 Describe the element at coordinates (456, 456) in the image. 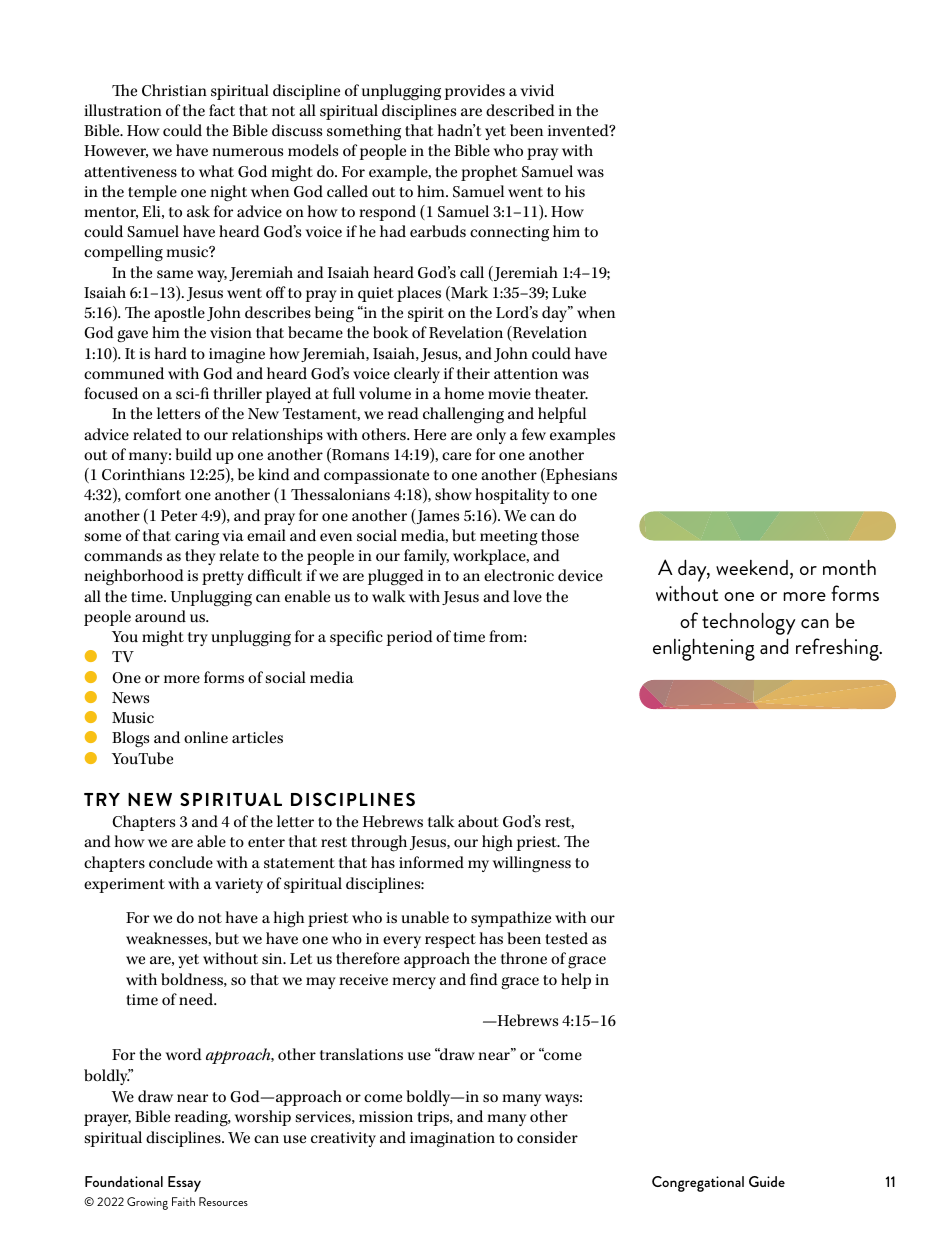

I see `care` at that location.
